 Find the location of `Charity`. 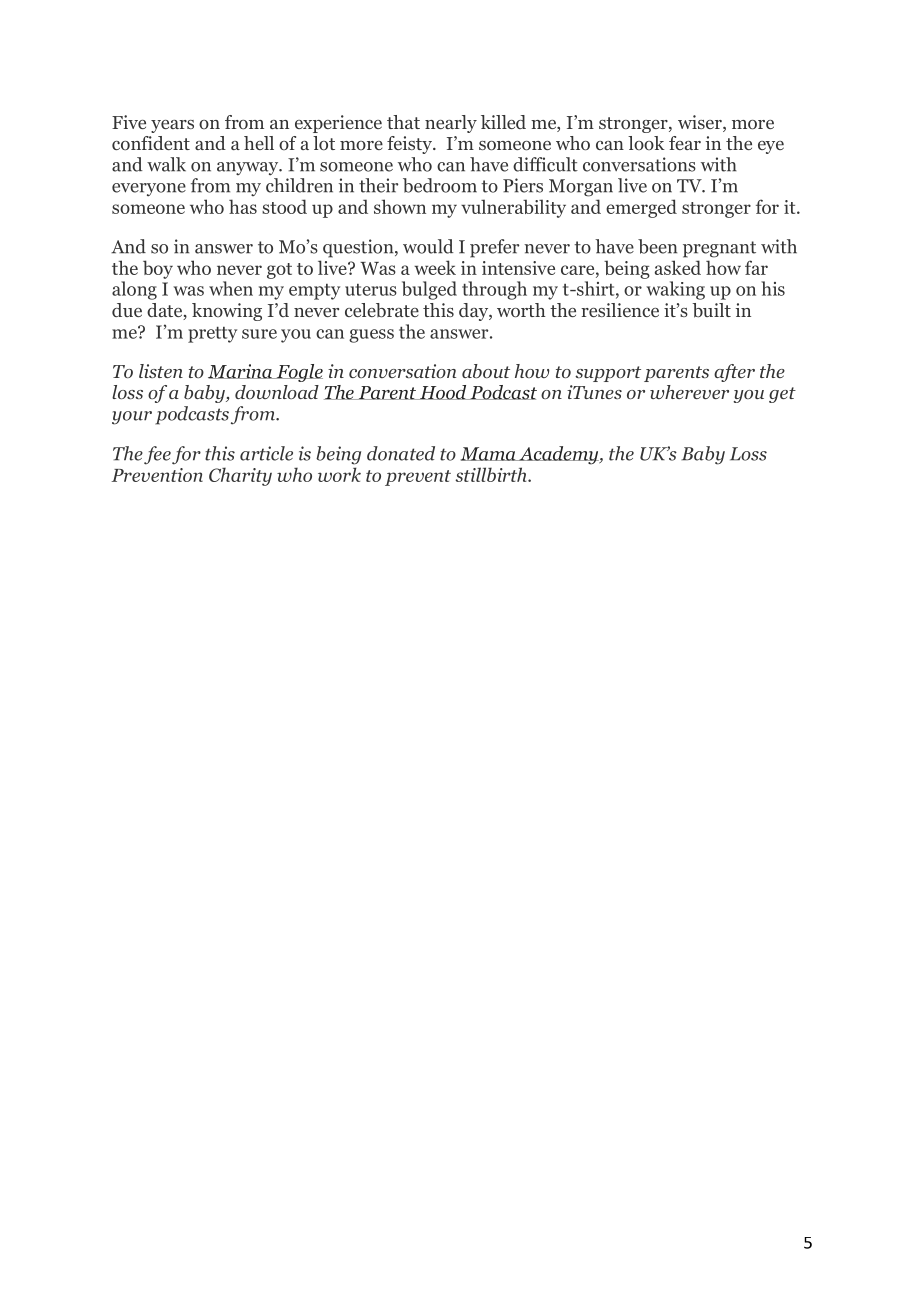

Charity is located at coordinates (240, 476).
